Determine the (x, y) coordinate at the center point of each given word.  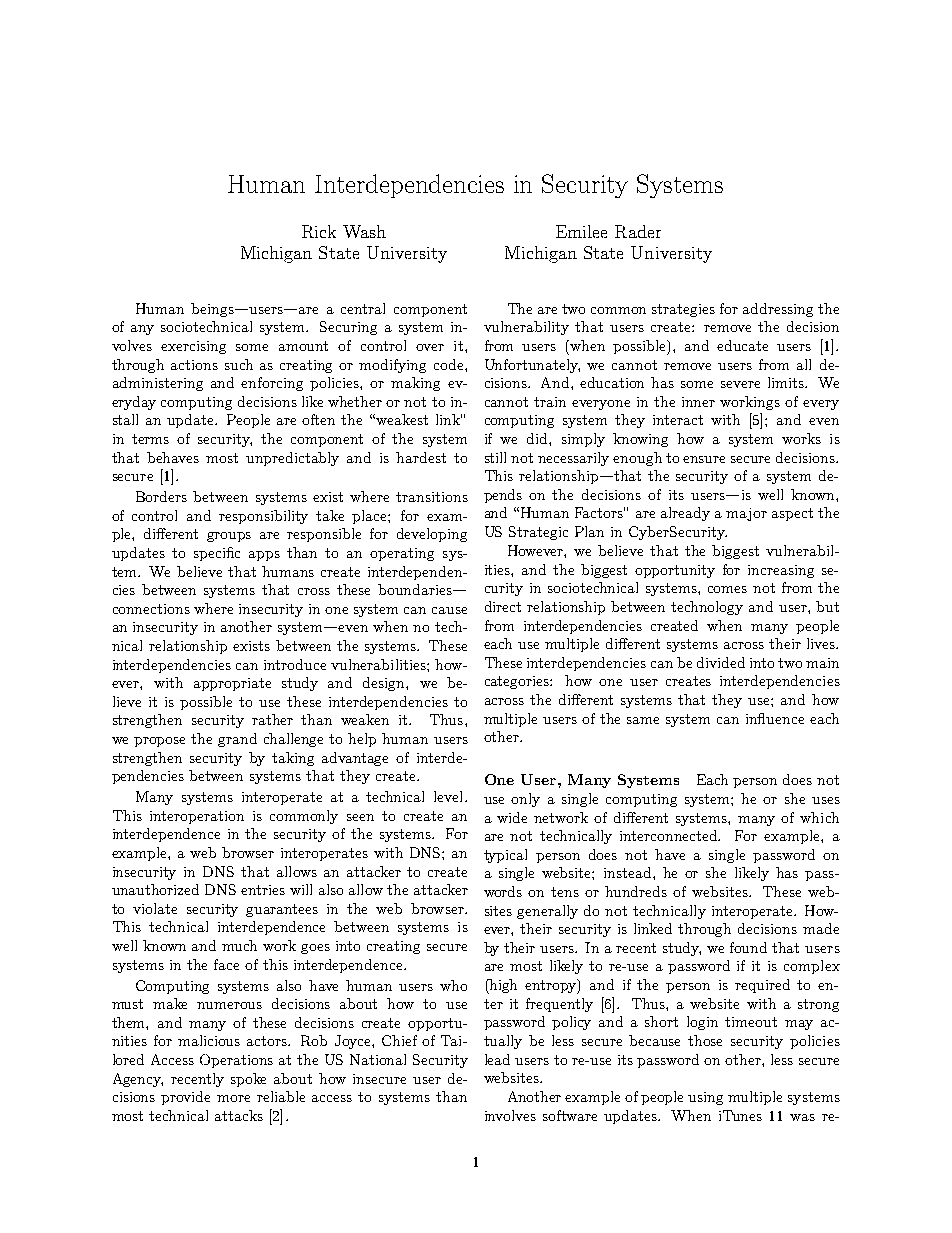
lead (497, 1059)
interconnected (670, 835)
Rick (319, 231)
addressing (778, 310)
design (385, 684)
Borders (161, 496)
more (233, 1098)
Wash (364, 231)
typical (505, 856)
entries (263, 890)
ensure (704, 459)
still (495, 457)
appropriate (232, 684)
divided (721, 662)
